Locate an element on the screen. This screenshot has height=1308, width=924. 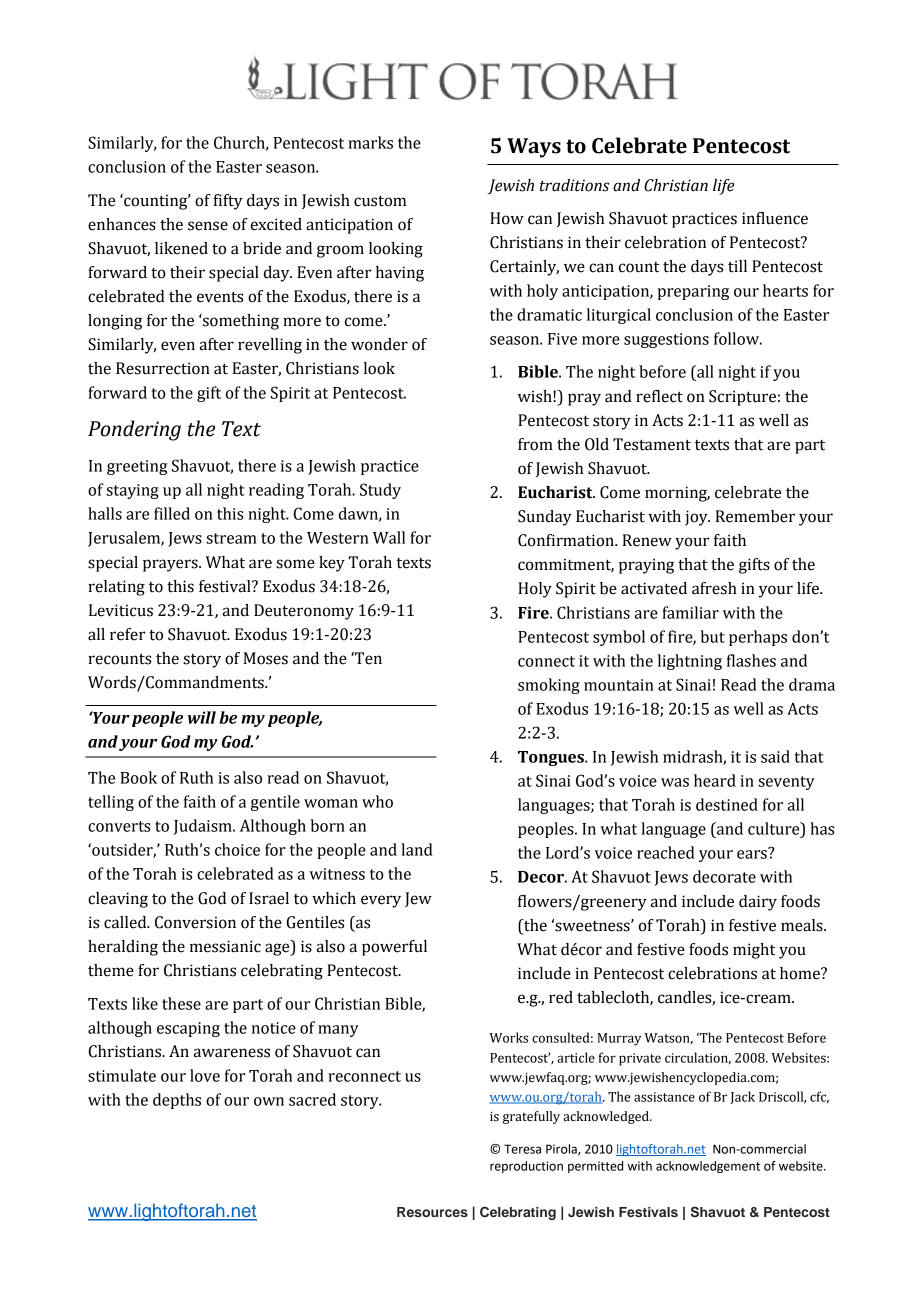
depths is located at coordinates (177, 1101).
